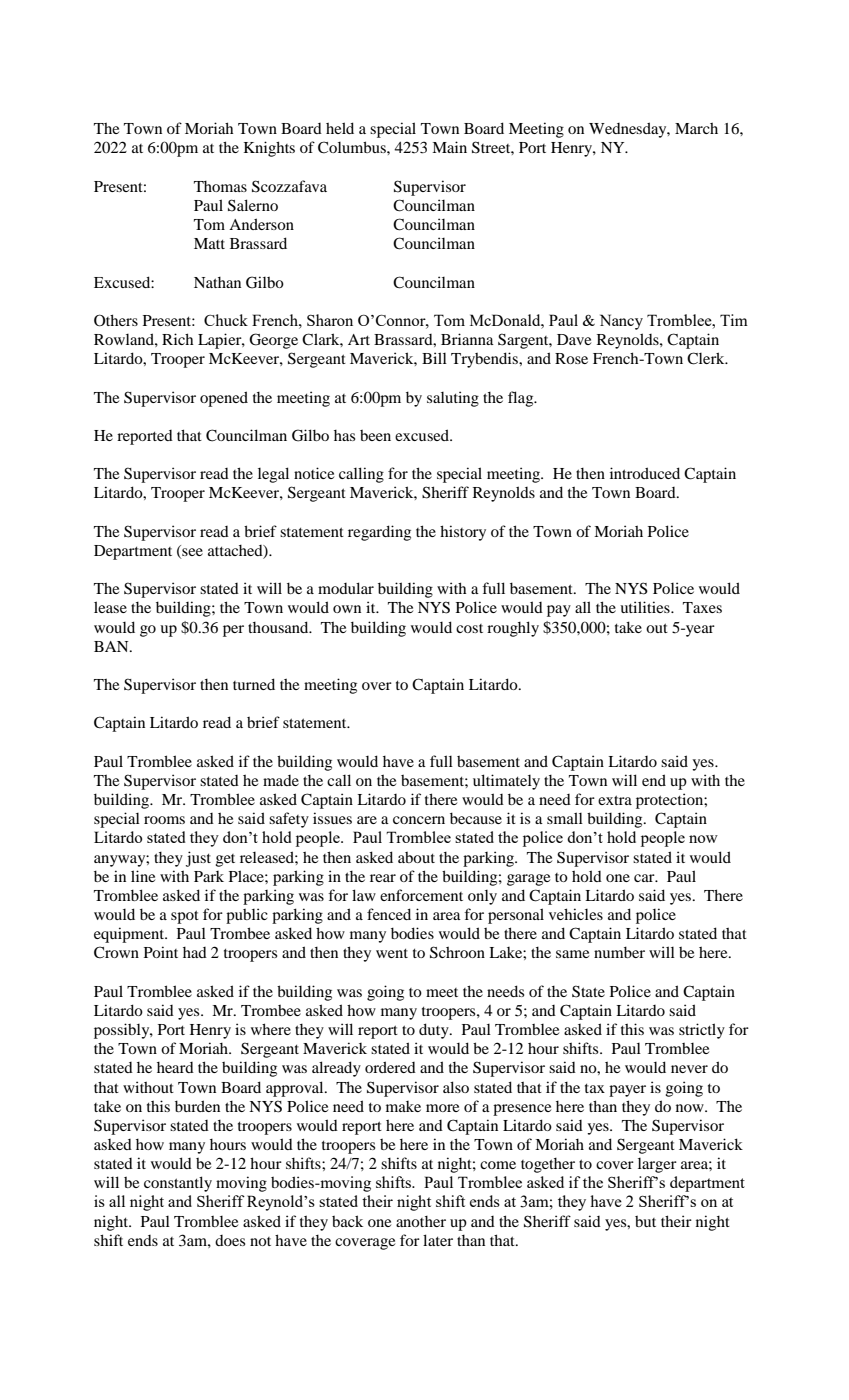  Describe the element at coordinates (645, 1221) in the screenshot. I see `but` at that location.
